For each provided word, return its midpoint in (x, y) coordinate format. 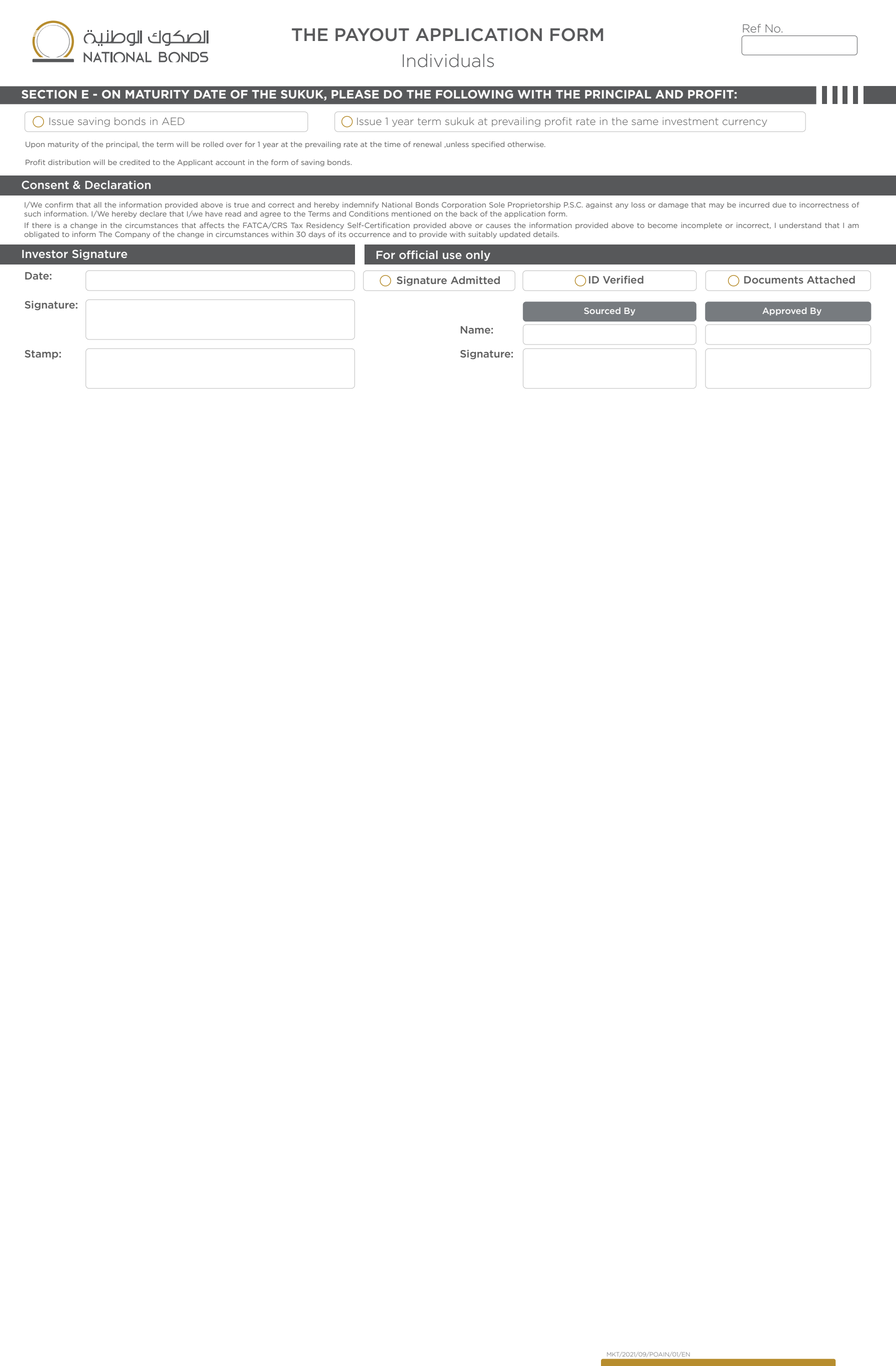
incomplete (701, 226)
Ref (752, 28)
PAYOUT (372, 34)
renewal (427, 144)
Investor (45, 254)
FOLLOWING (474, 94)
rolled (213, 144)
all (97, 205)
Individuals (448, 61)
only (478, 255)
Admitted (475, 280)
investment (690, 121)
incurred (754, 205)
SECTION (49, 94)
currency (744, 123)
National (397, 205)
